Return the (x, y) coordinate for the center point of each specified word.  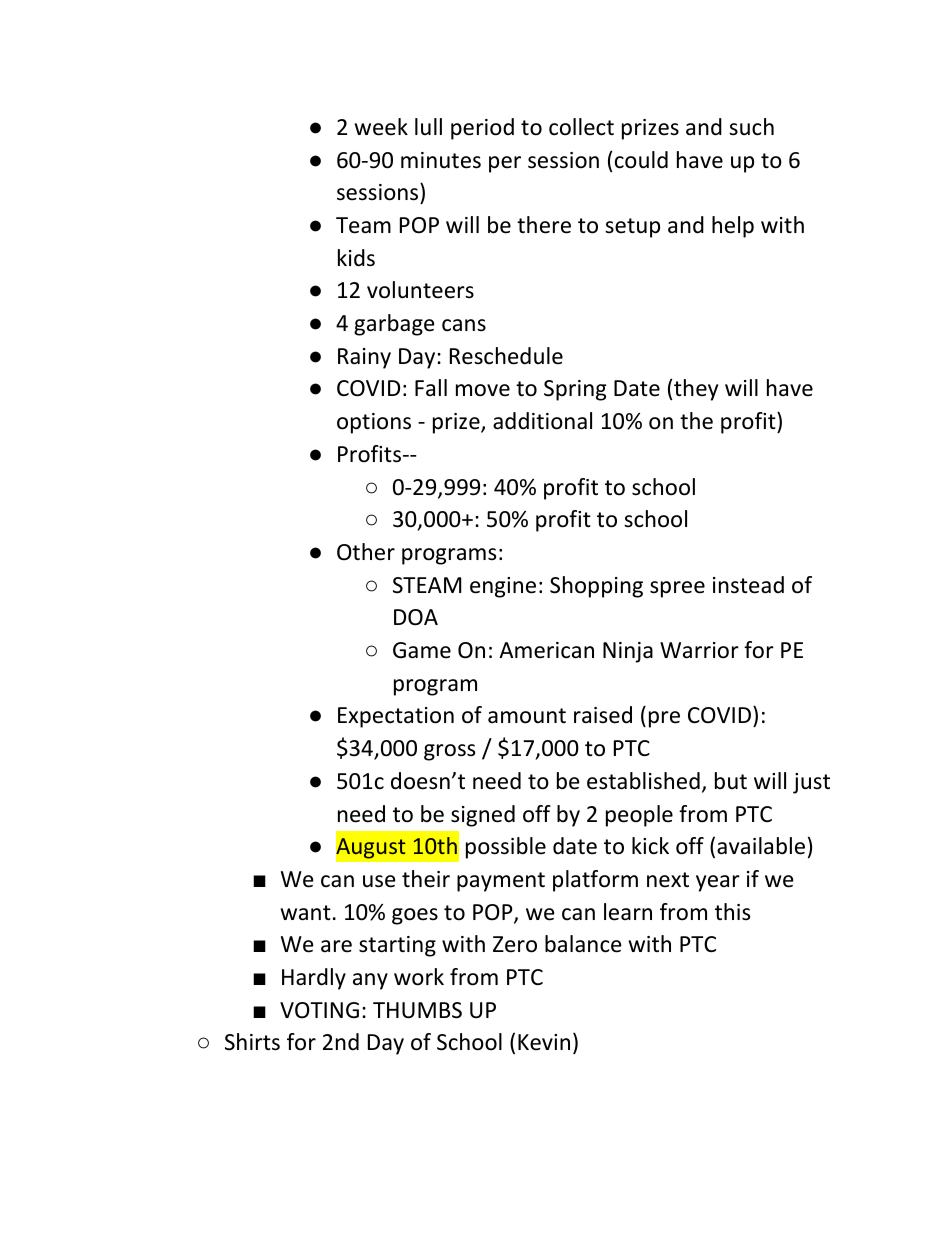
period (482, 129)
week (381, 127)
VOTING (319, 1010)
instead (748, 585)
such (751, 127)
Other (366, 552)
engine (503, 587)
